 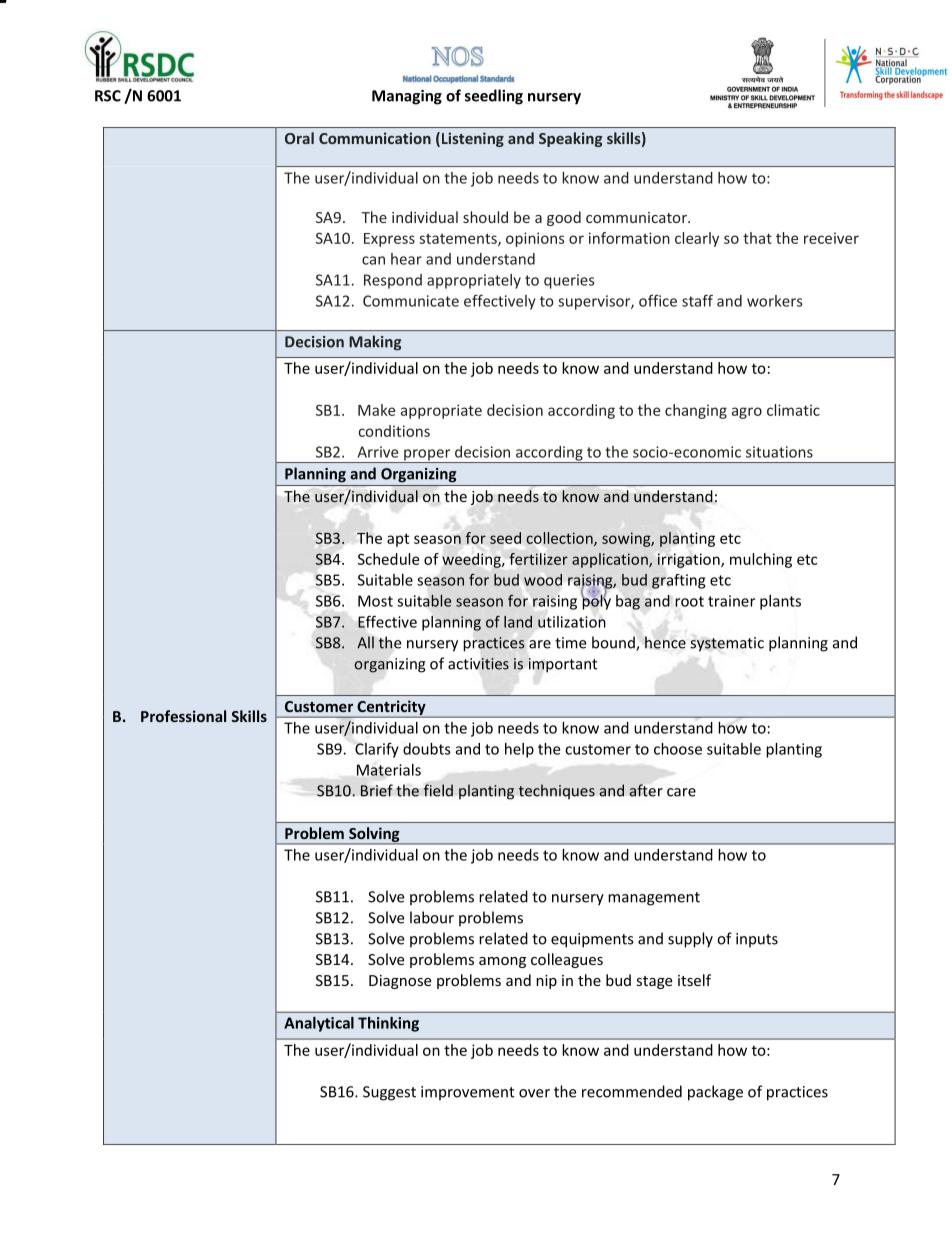 What do you see at coordinates (108, 96) in the image?
I see `RSC` at bounding box center [108, 96].
